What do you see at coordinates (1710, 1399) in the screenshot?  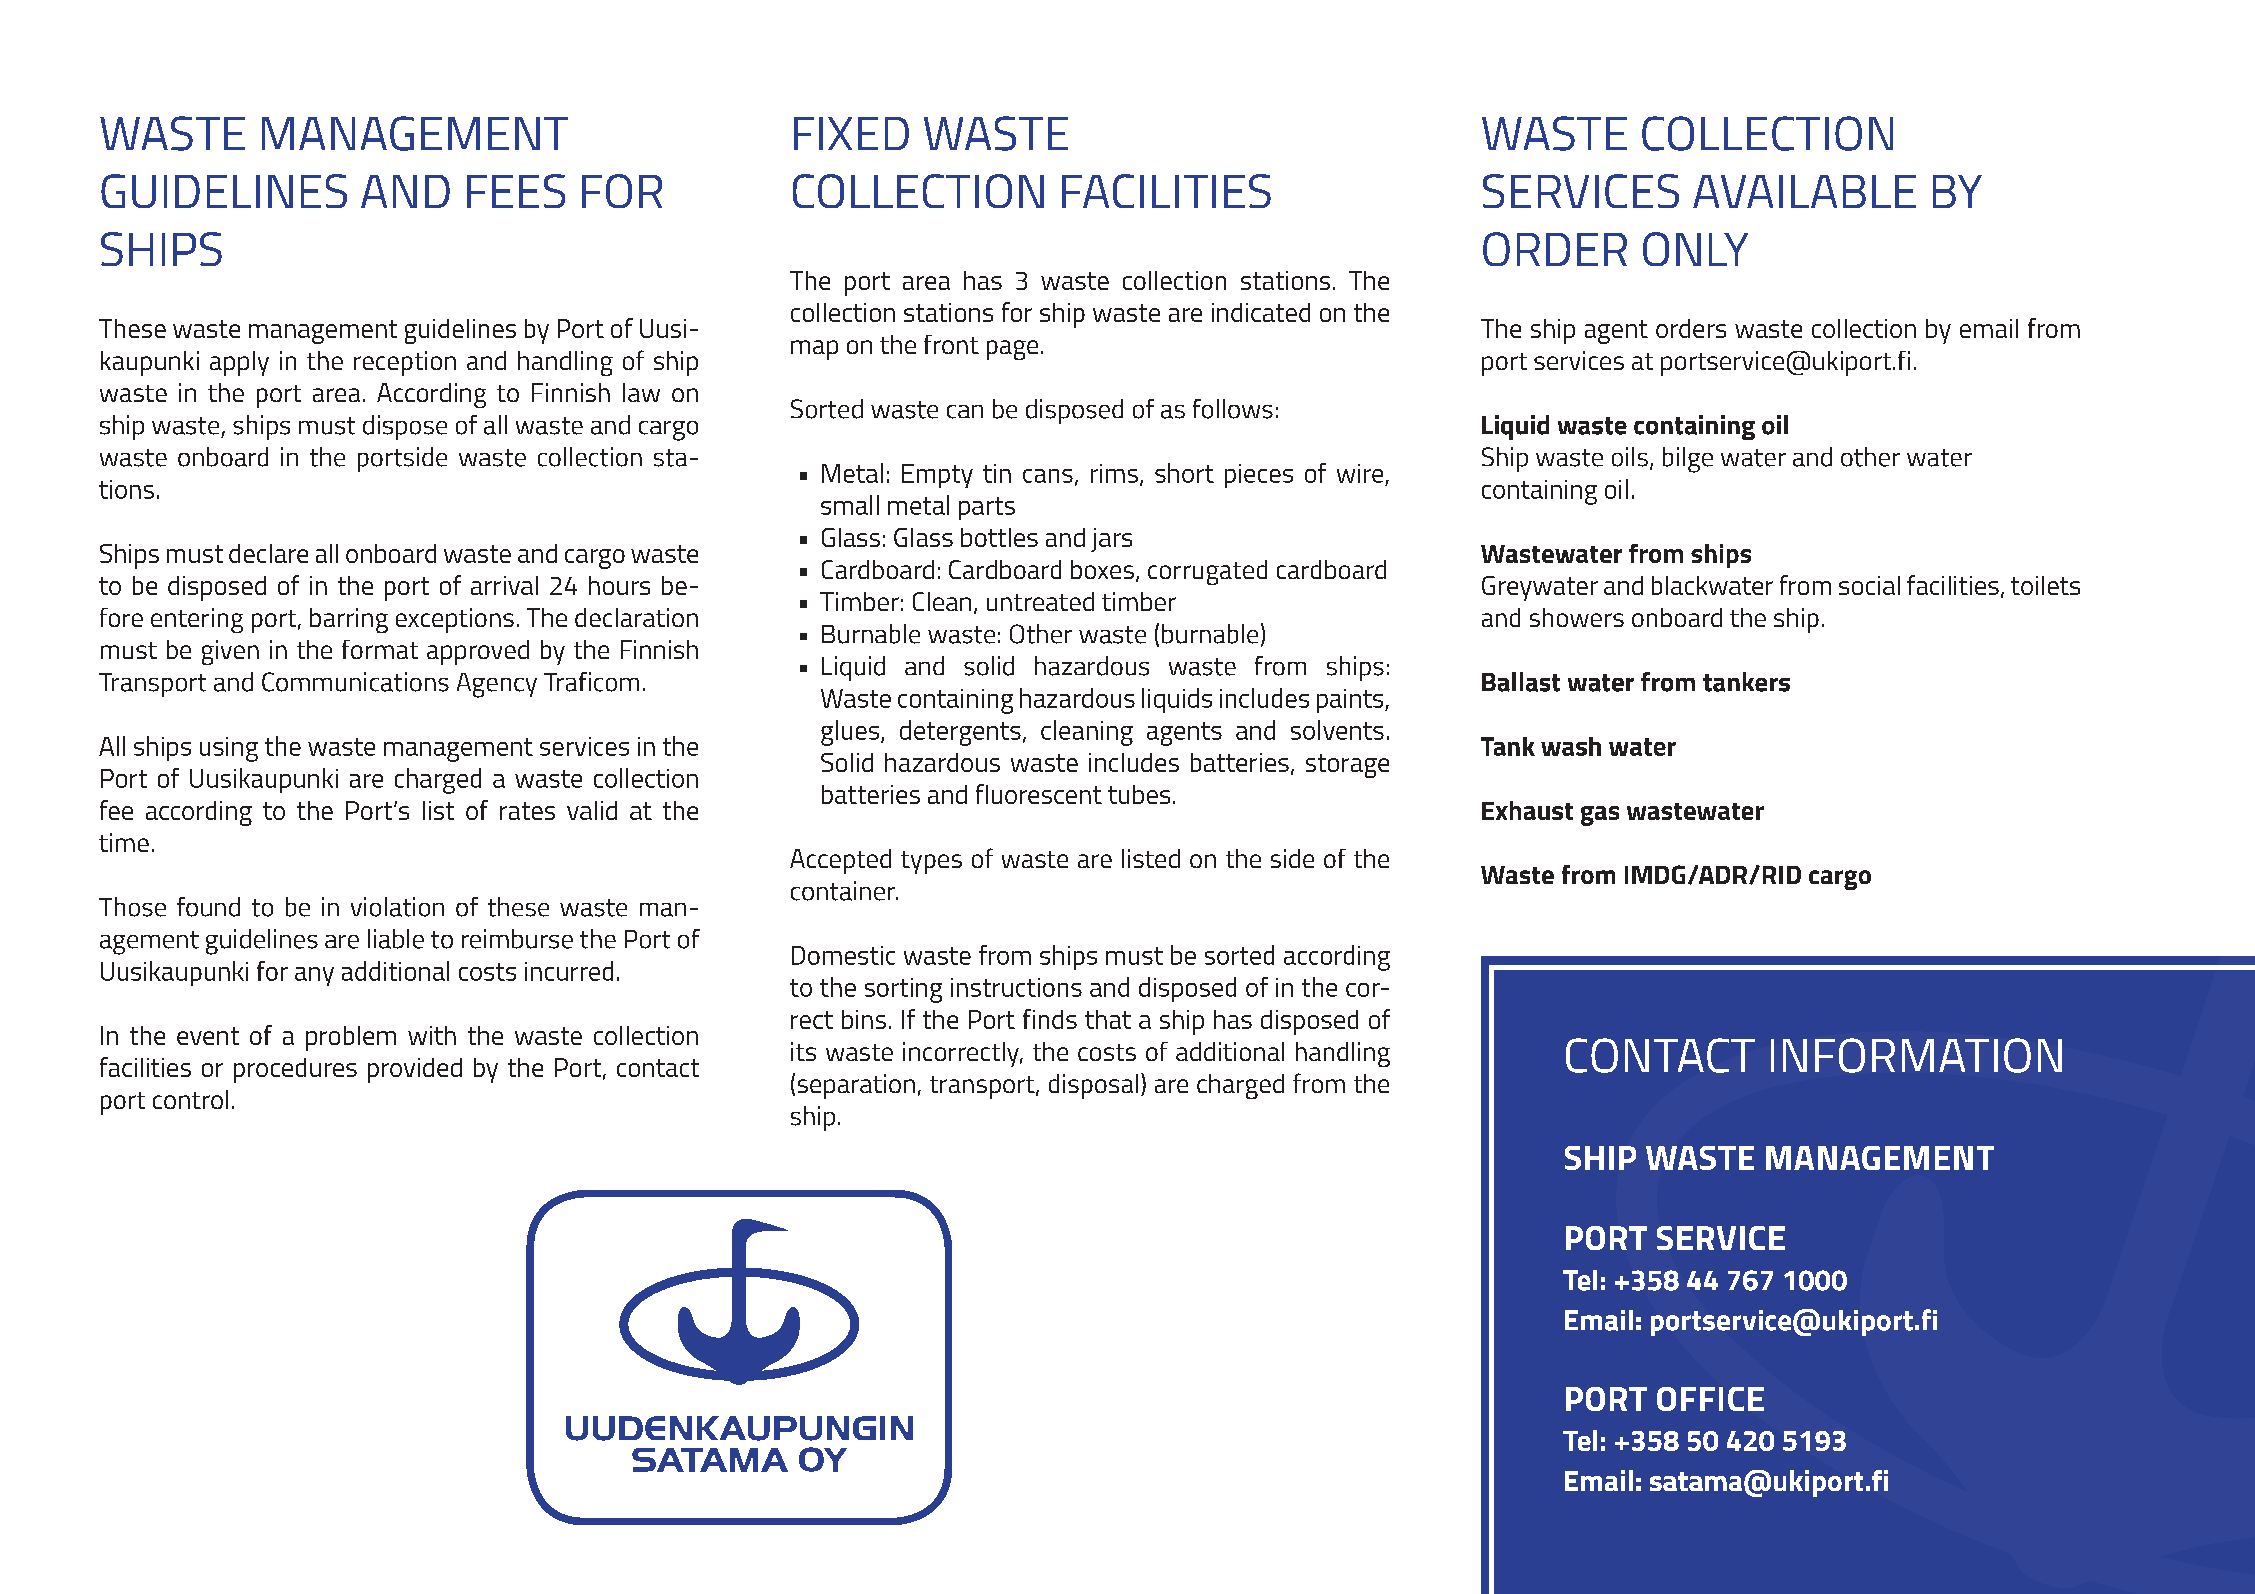 I see `OFFICE` at bounding box center [1710, 1399].
